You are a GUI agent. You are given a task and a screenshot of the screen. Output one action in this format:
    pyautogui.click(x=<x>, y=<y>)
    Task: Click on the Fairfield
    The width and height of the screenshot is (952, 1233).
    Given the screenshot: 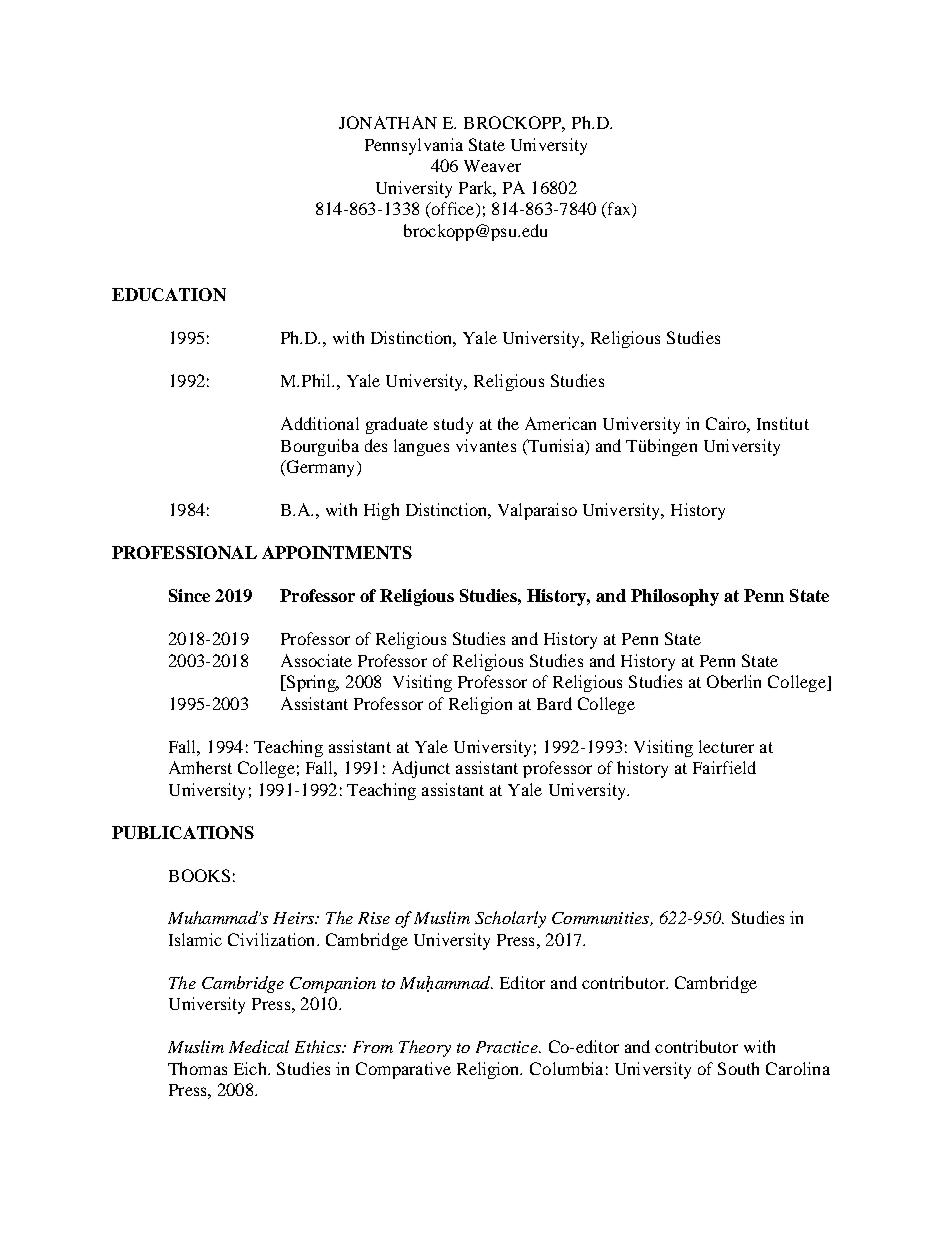 What is the action you would take?
    pyautogui.click(x=724, y=767)
